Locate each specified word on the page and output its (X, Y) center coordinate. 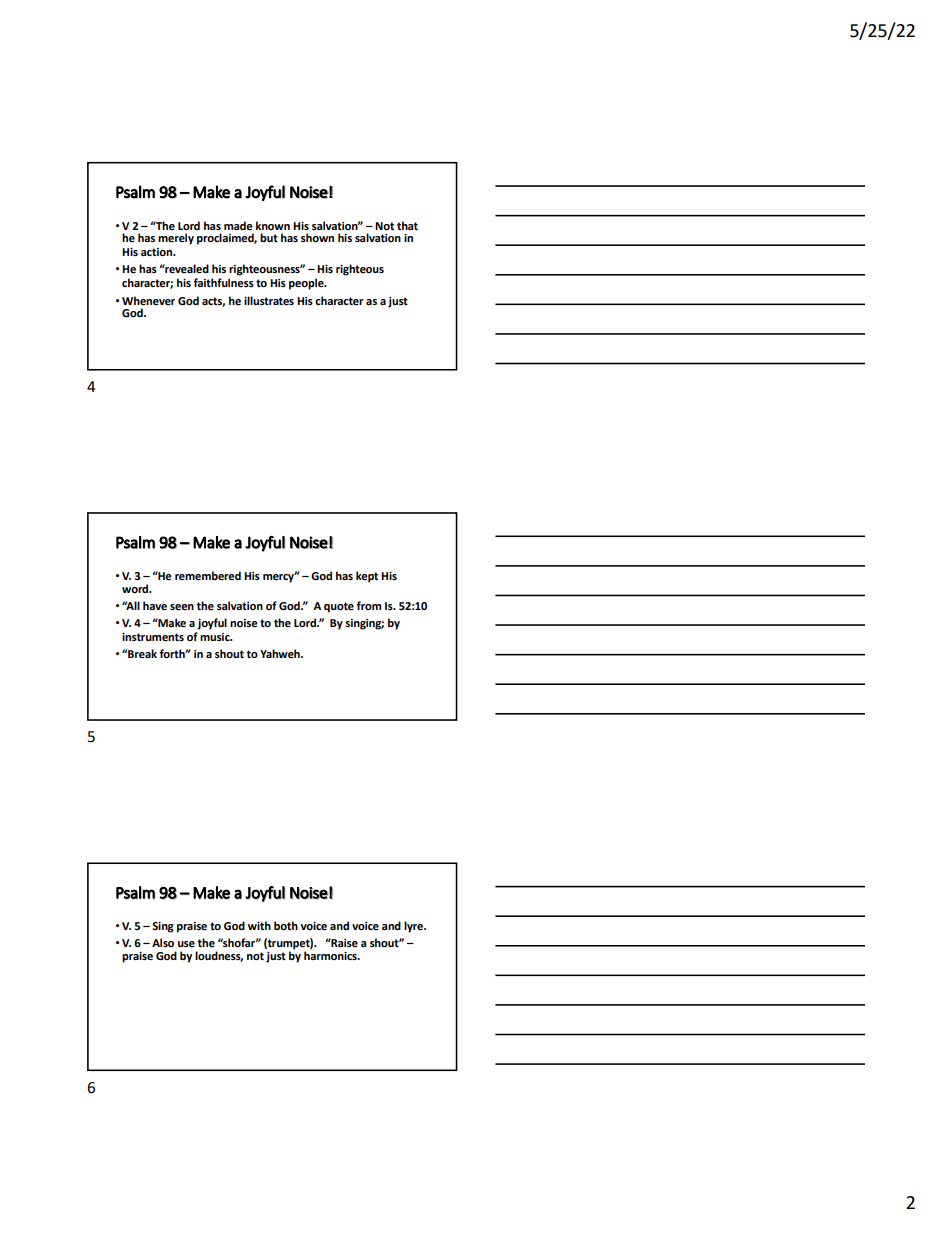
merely (176, 239)
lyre (414, 927)
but (269, 237)
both (286, 925)
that (407, 225)
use (186, 944)
